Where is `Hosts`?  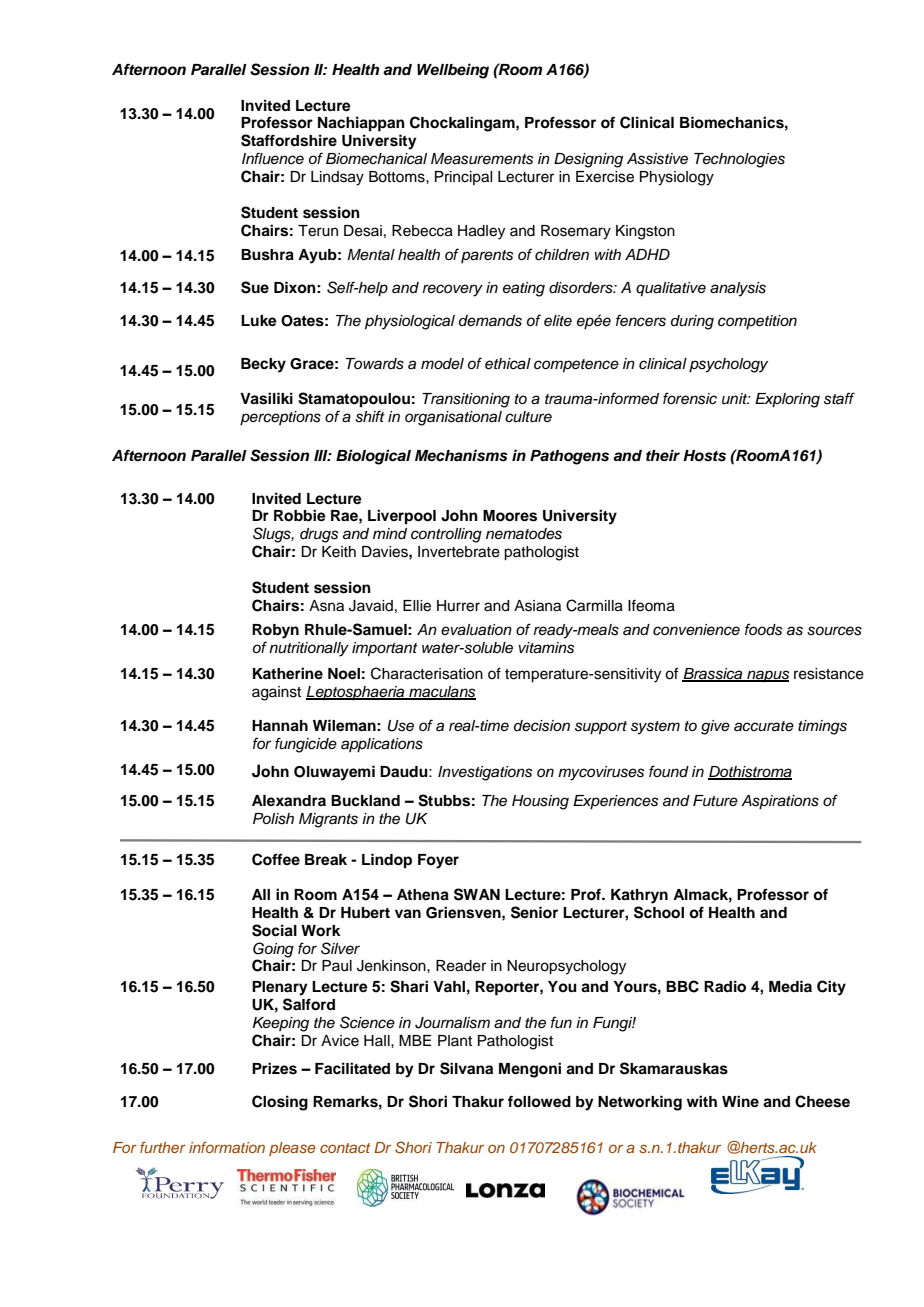
Hosts is located at coordinates (704, 456).
